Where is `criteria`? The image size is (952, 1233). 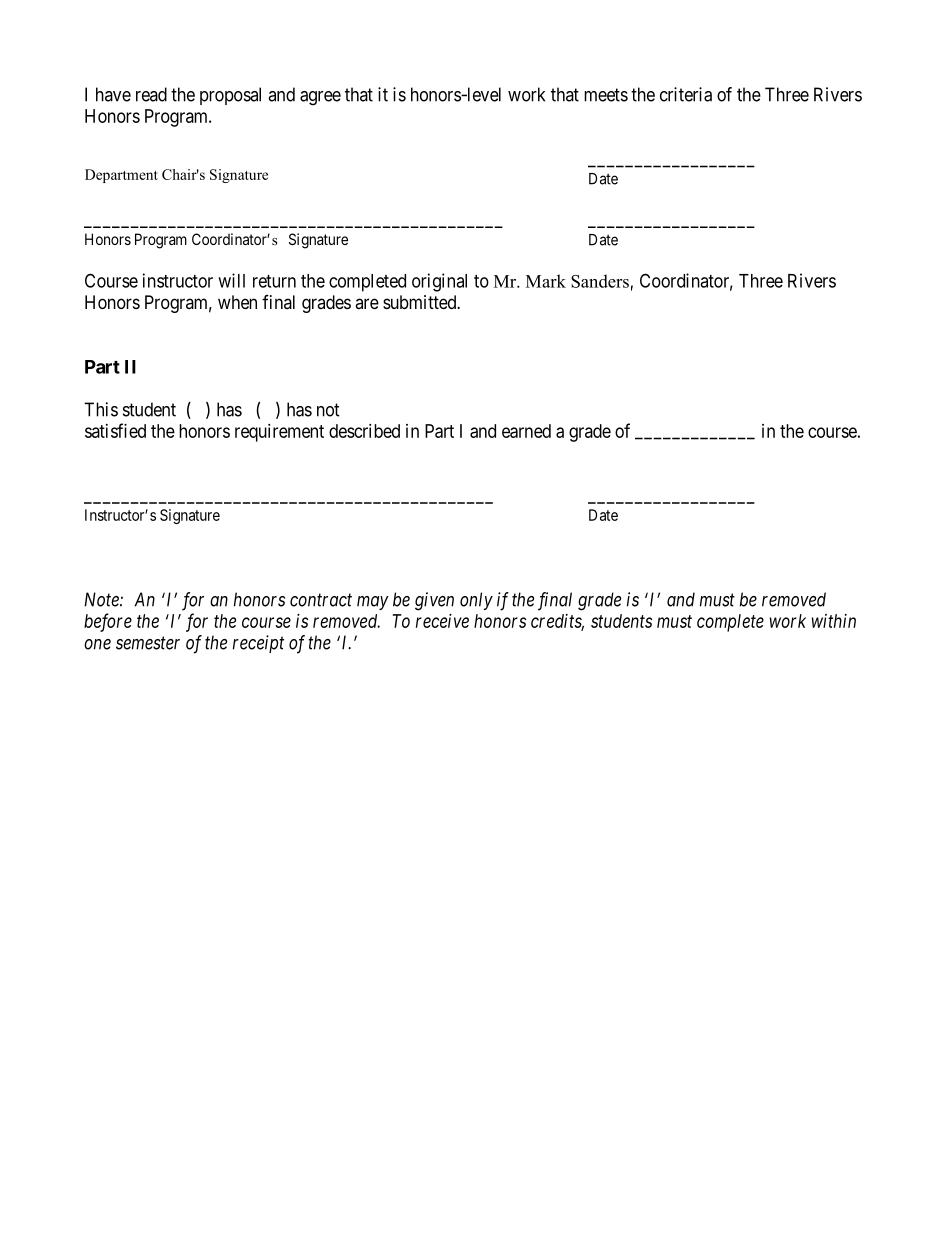 criteria is located at coordinates (686, 94).
